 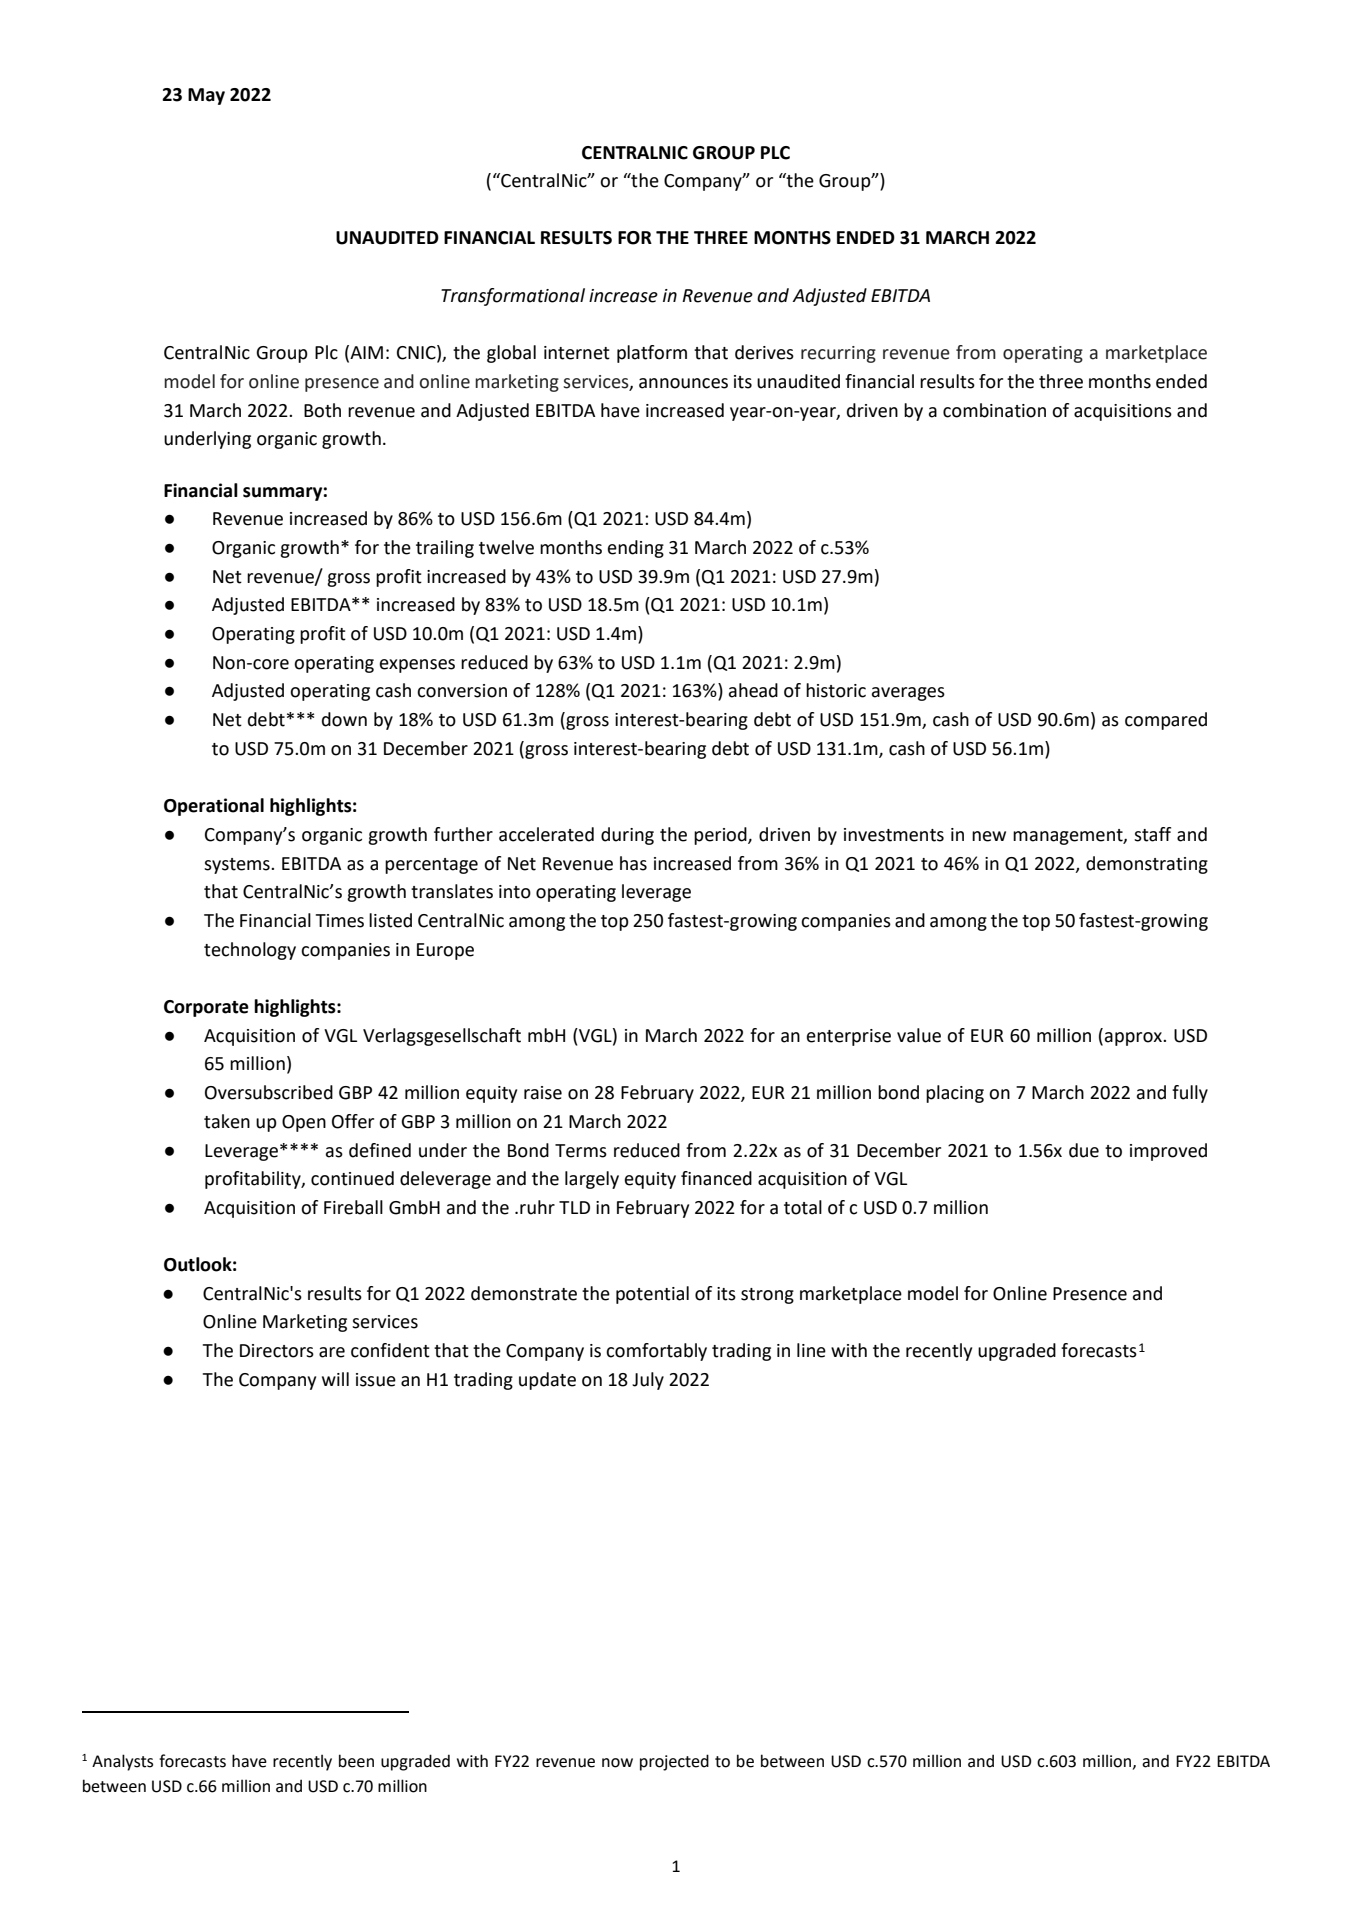 What do you see at coordinates (322, 410) in the document?
I see `Both` at bounding box center [322, 410].
